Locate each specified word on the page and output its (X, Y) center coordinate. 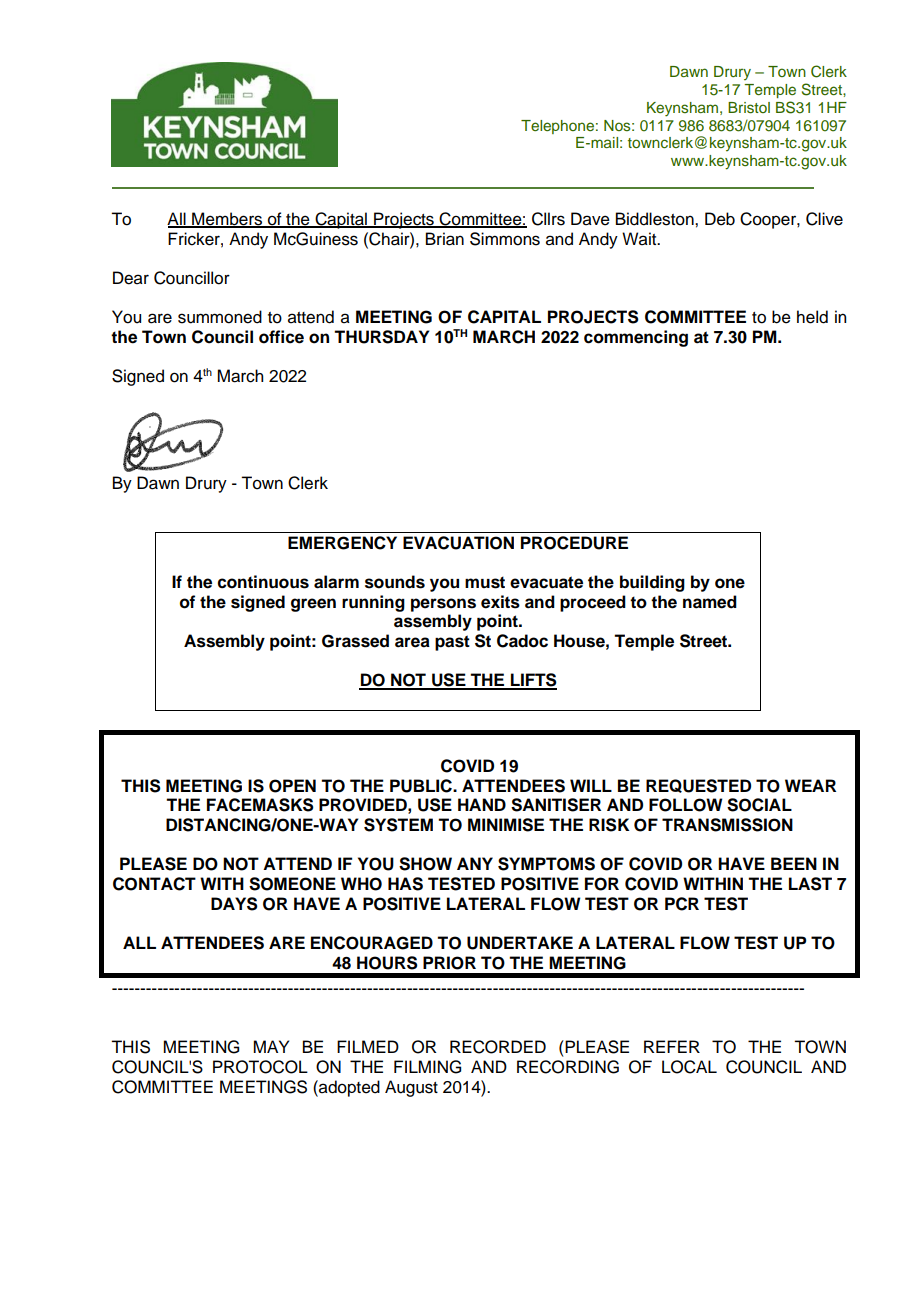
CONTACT (154, 884)
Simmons (505, 239)
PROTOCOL (260, 1067)
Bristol (749, 108)
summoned (220, 317)
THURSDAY (381, 337)
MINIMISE (506, 825)
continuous (263, 582)
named (710, 602)
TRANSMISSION (727, 825)
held (812, 317)
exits (500, 602)
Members (227, 220)
